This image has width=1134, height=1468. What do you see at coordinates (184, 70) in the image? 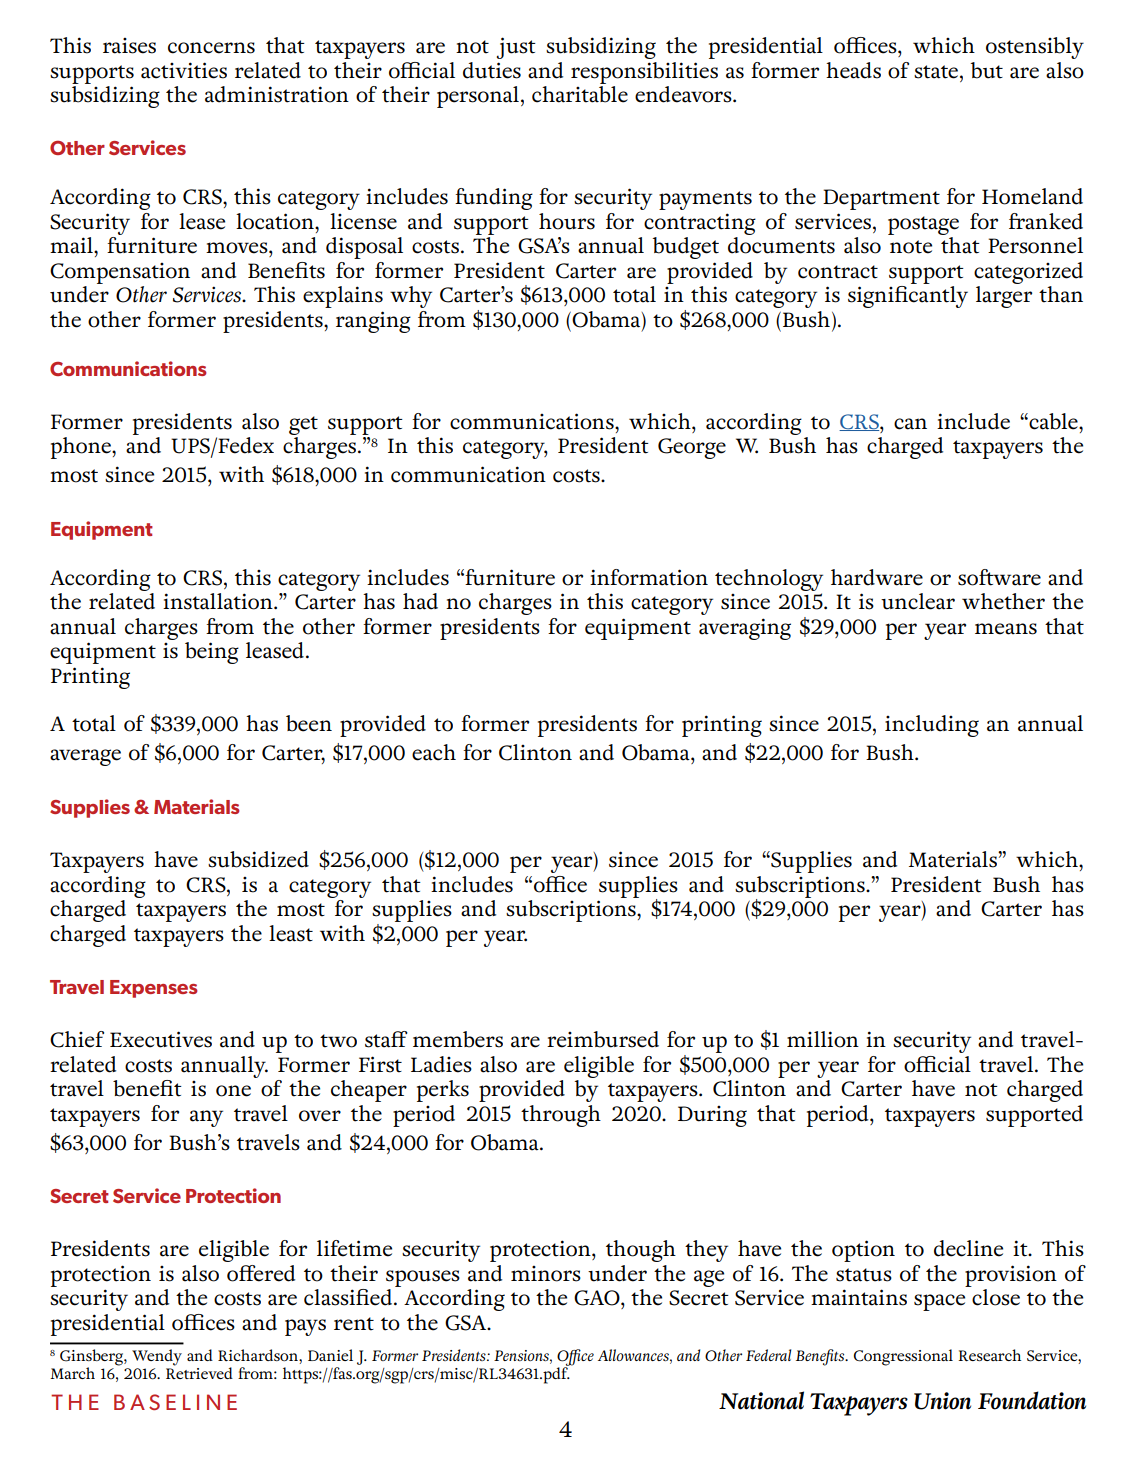
I see `activities` at bounding box center [184, 70].
